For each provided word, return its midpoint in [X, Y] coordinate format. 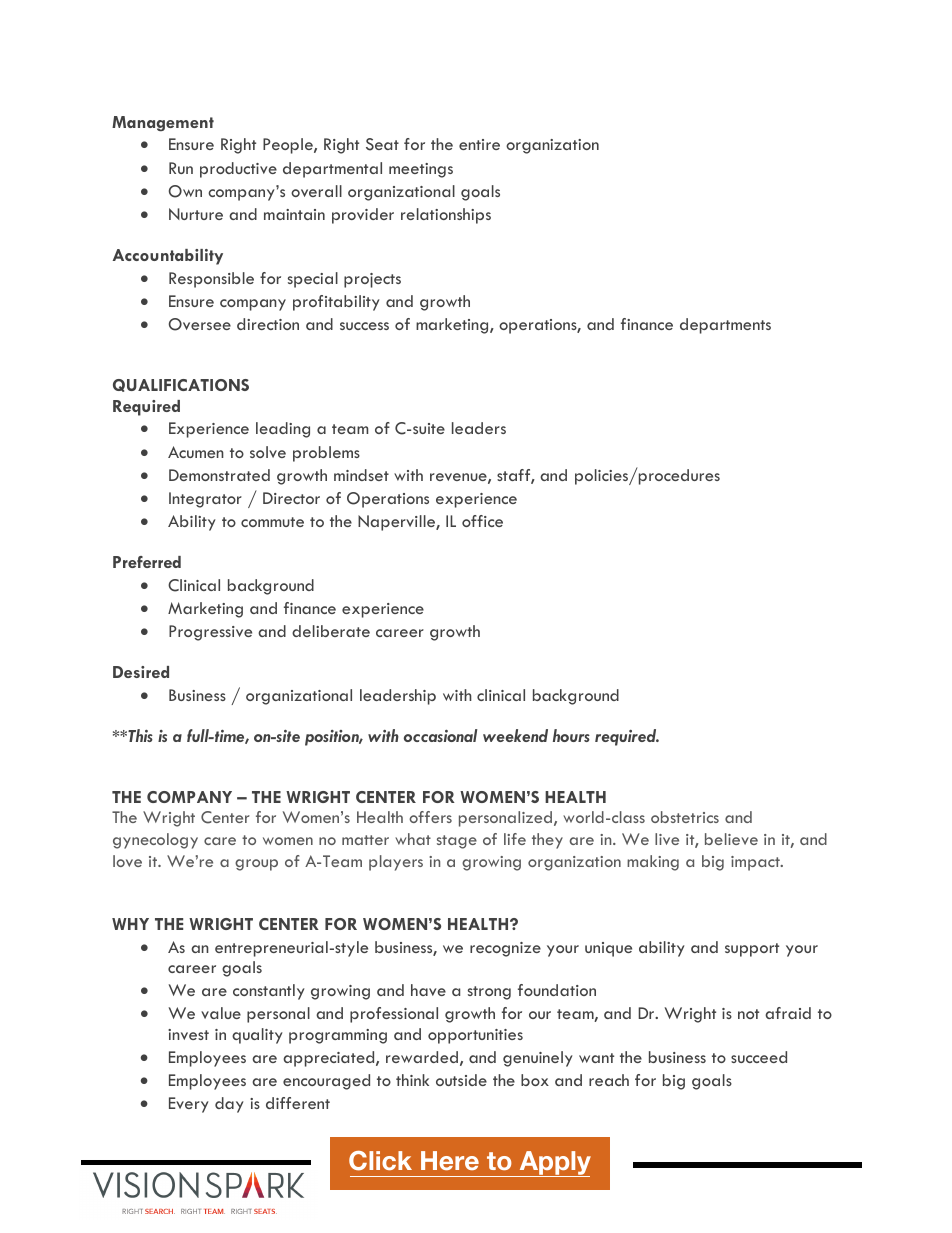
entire [479, 144]
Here [450, 1160]
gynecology [155, 841]
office [482, 521]
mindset [361, 475]
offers [430, 817]
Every [189, 1105]
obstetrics [685, 817]
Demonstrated [219, 475]
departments [725, 326]
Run [181, 168]
